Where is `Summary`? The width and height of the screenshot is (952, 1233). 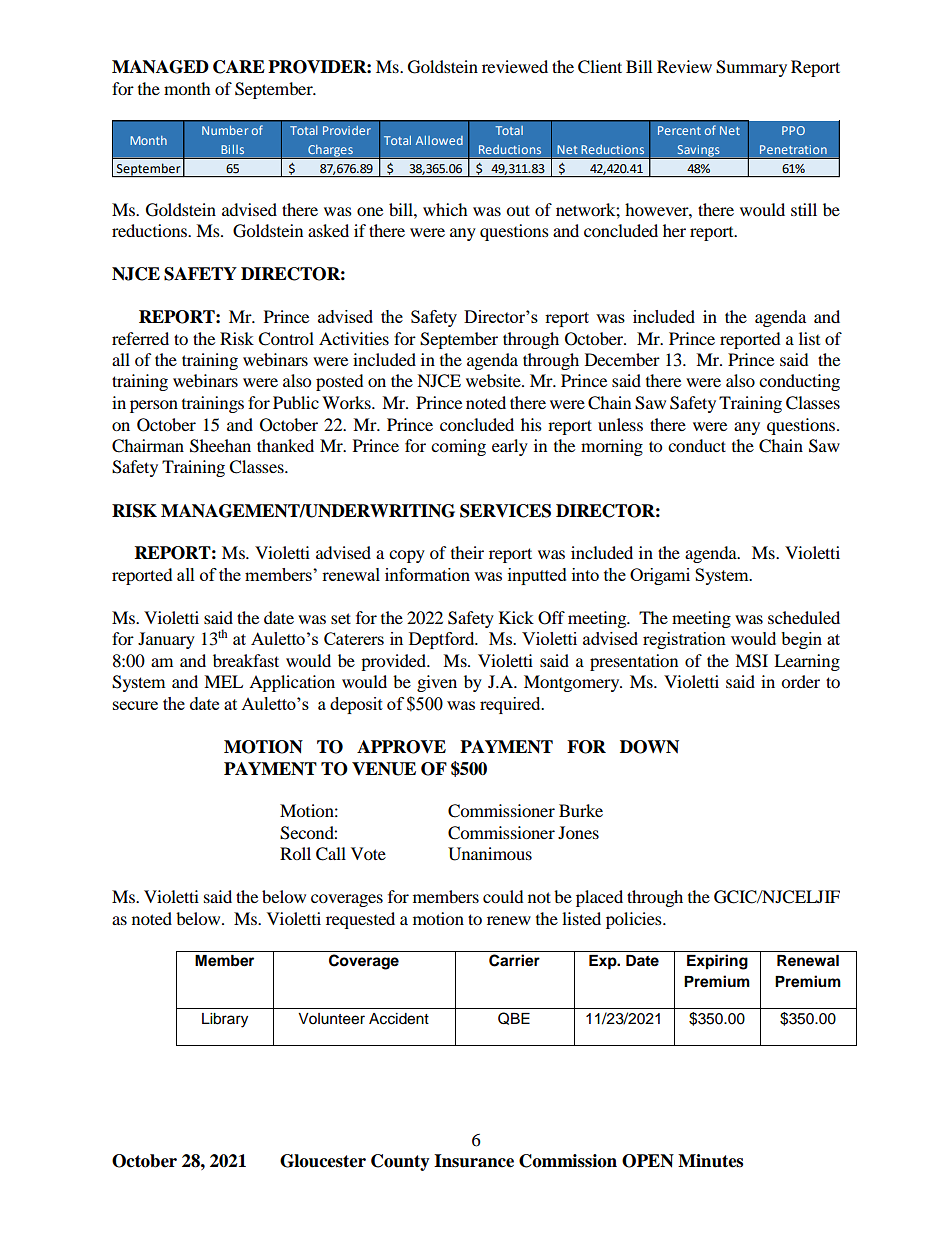
Summary is located at coordinates (751, 68).
